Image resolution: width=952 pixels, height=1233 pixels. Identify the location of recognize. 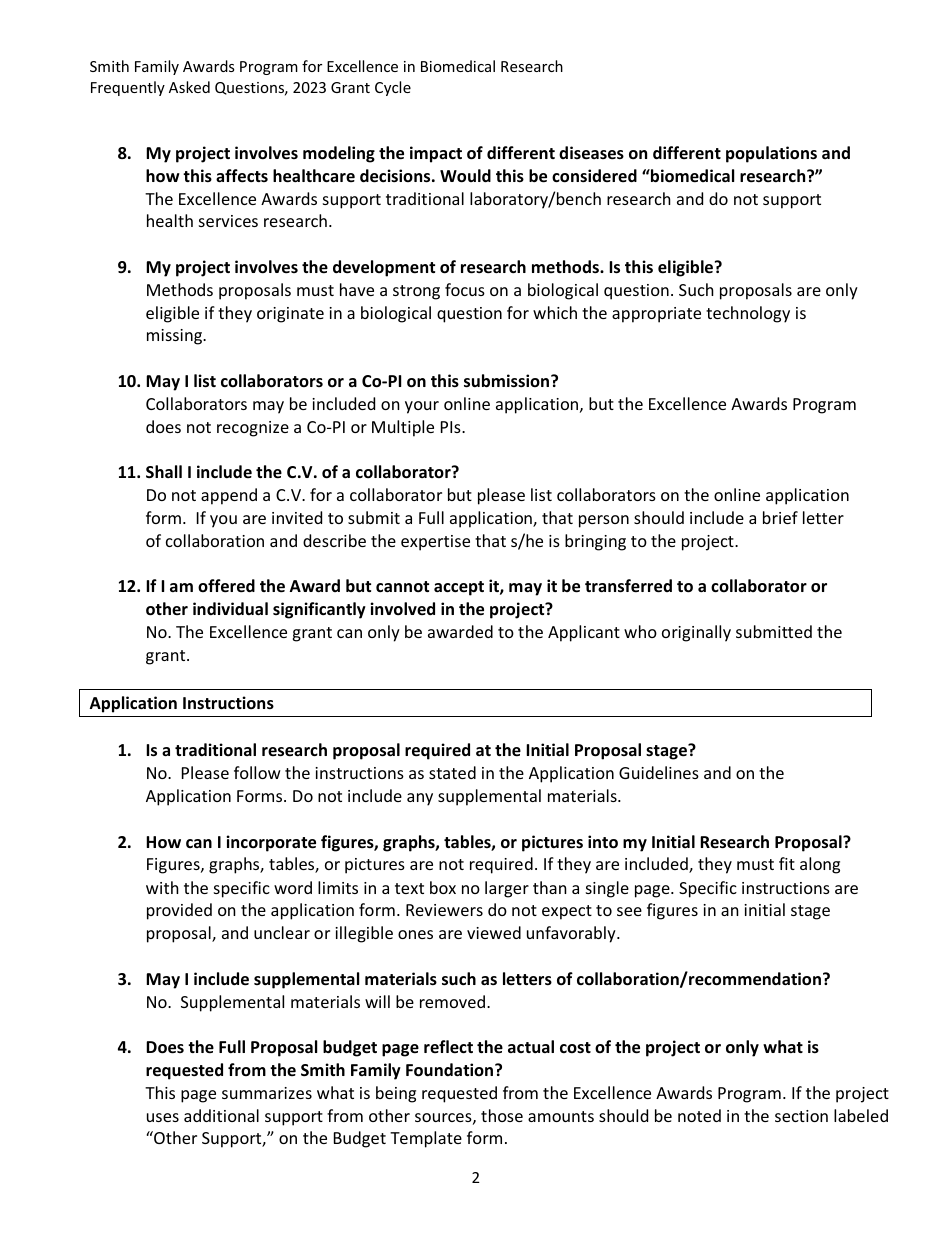
(253, 429).
